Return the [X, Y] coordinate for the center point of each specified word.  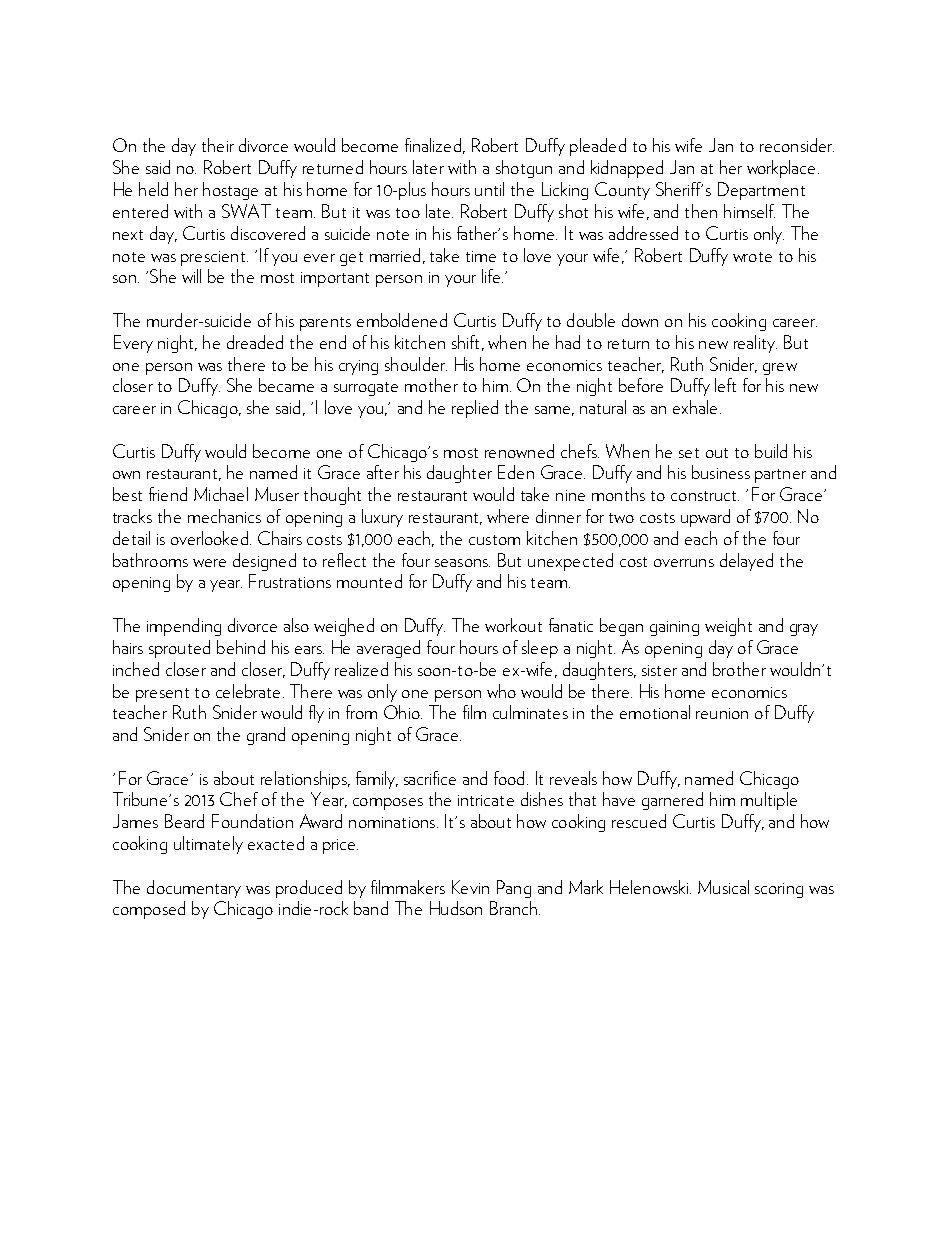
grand [266, 736]
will [191, 276]
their [218, 145]
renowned [519, 451]
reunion [722, 713]
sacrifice [430, 778]
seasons [462, 563]
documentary [194, 889]
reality [755, 344]
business [721, 472]
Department [761, 191]
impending [184, 627]
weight [728, 627]
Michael [221, 494]
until [489, 189]
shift [465, 342]
